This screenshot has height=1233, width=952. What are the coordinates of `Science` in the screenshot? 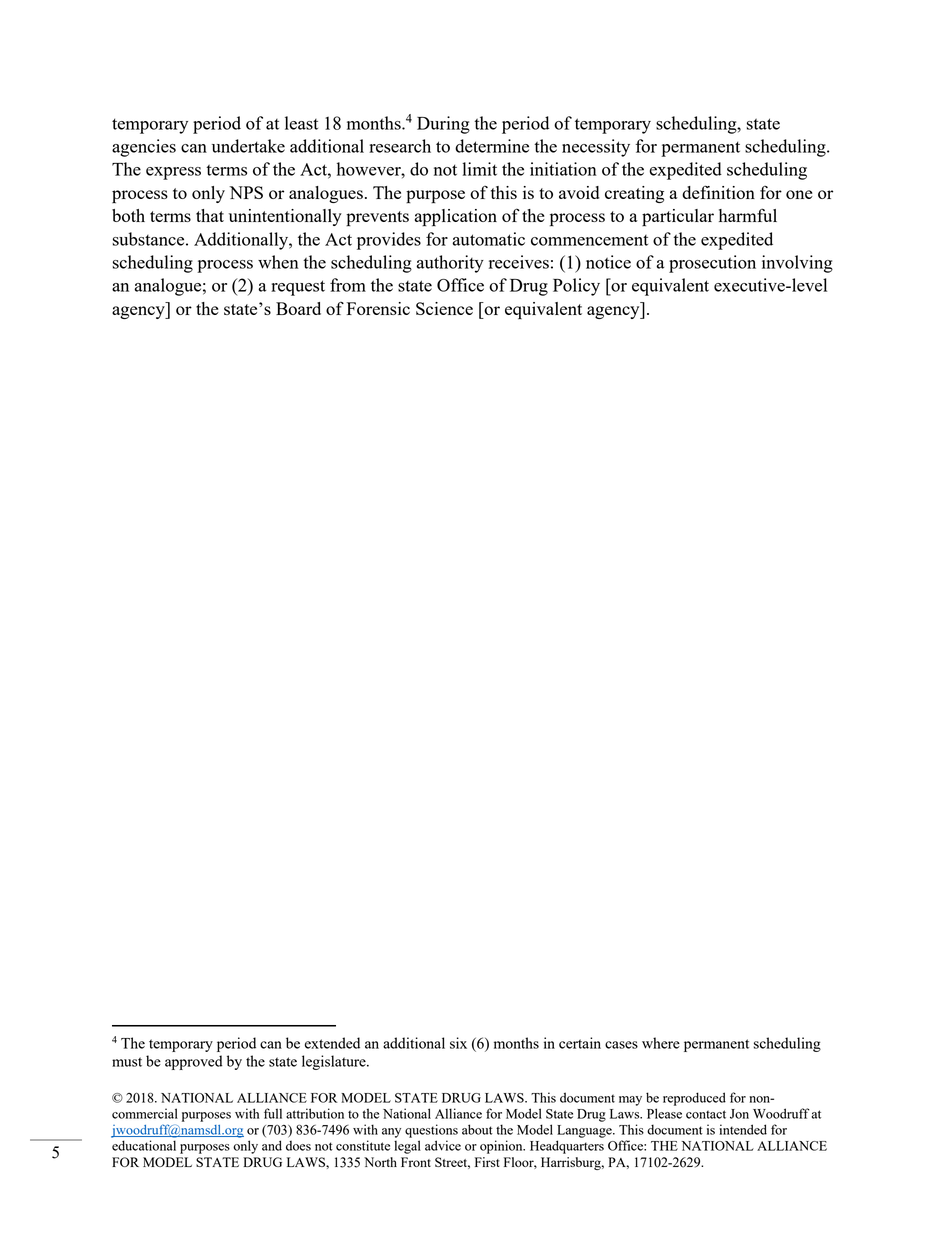 It's located at (444, 308).
